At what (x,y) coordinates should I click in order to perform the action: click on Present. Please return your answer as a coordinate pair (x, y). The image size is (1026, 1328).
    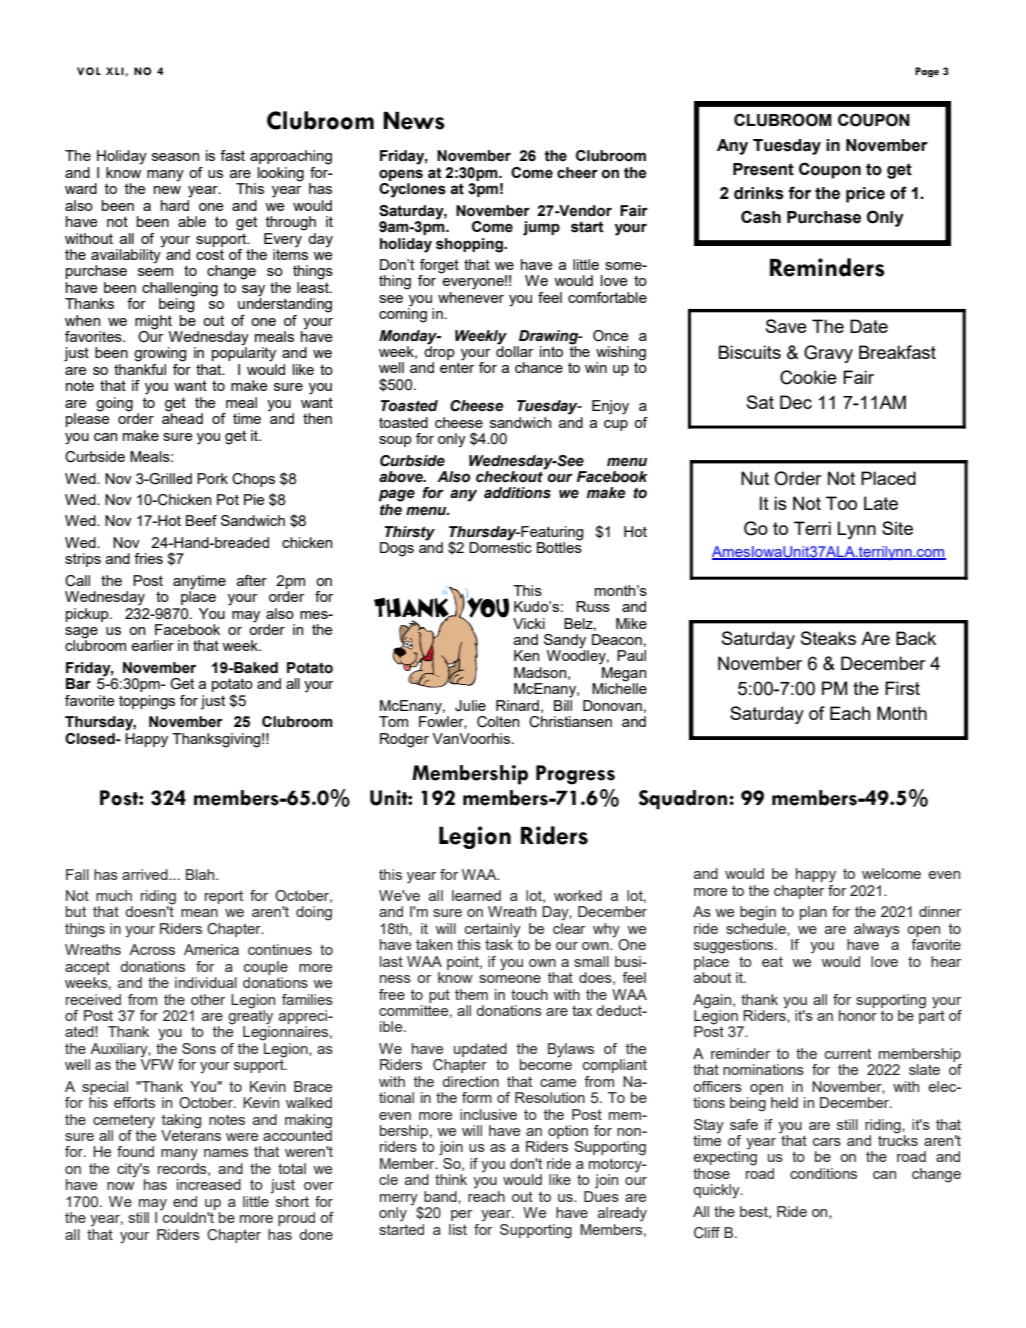
    Looking at the image, I should click on (763, 169).
